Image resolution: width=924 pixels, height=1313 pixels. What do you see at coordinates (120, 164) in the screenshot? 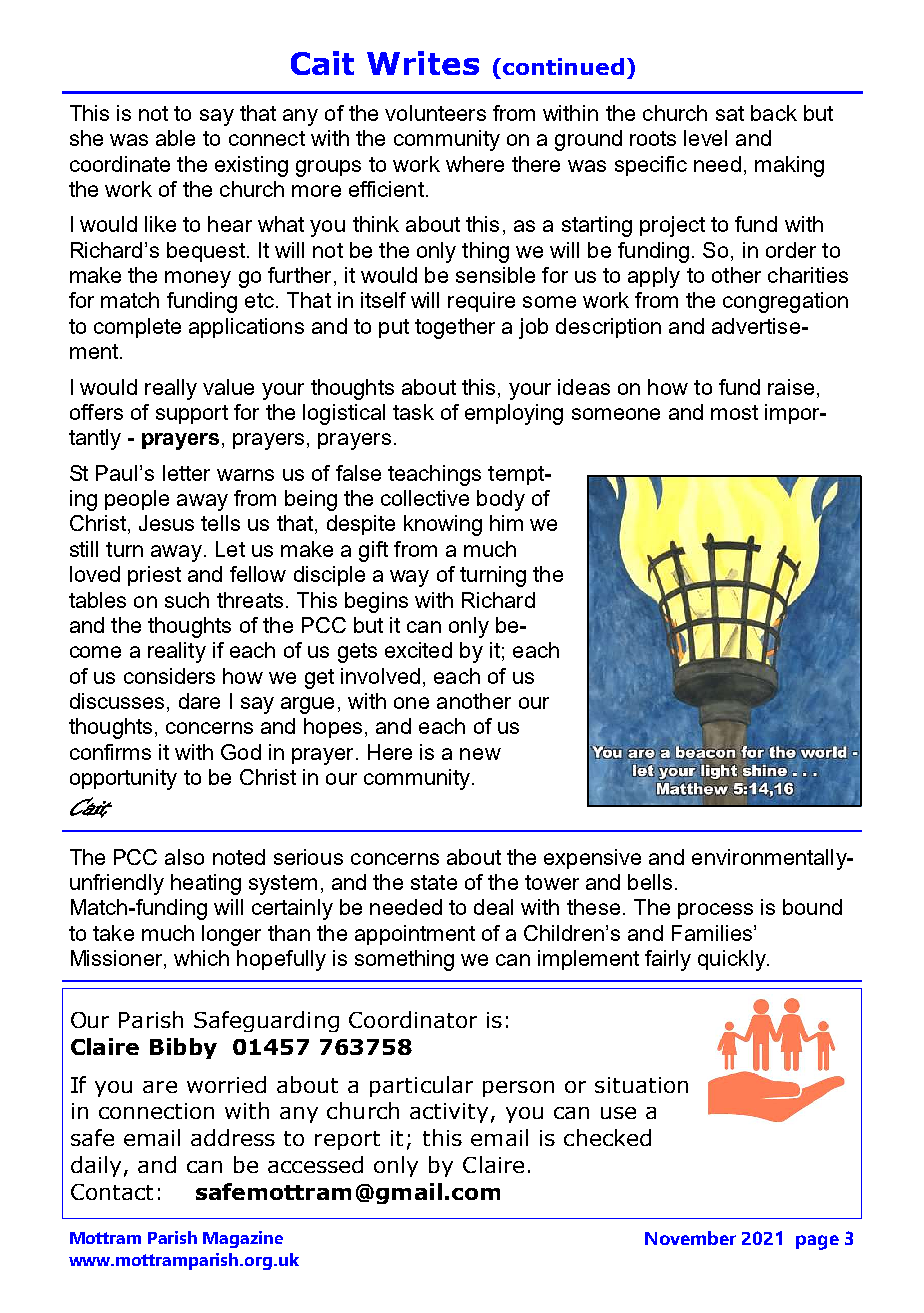
I see `coordinate` at bounding box center [120, 164].
